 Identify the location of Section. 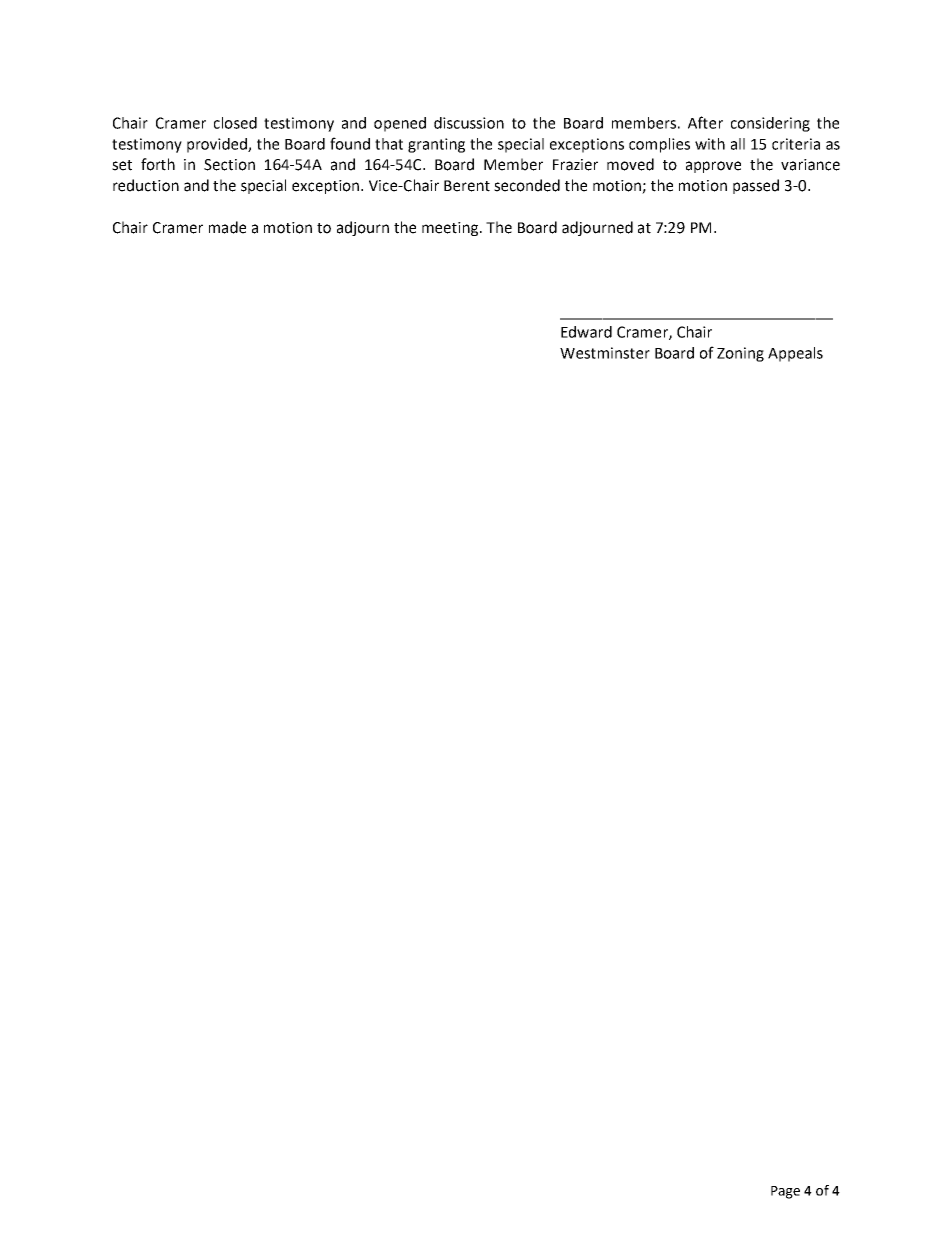
(229, 165).
